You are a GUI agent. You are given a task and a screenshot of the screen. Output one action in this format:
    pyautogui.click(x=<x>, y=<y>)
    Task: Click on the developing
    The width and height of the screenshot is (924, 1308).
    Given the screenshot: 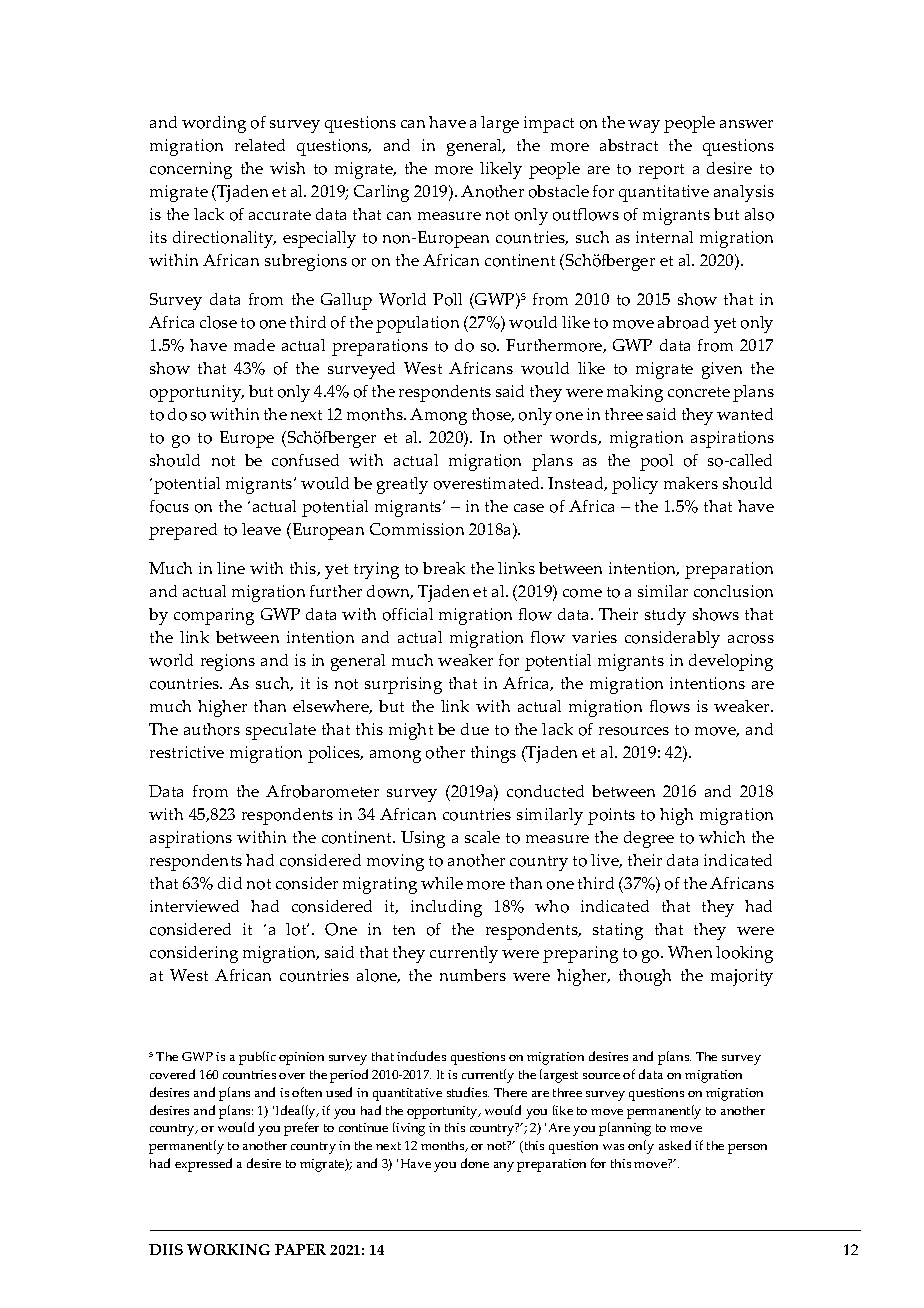 What is the action you would take?
    pyautogui.click(x=731, y=662)
